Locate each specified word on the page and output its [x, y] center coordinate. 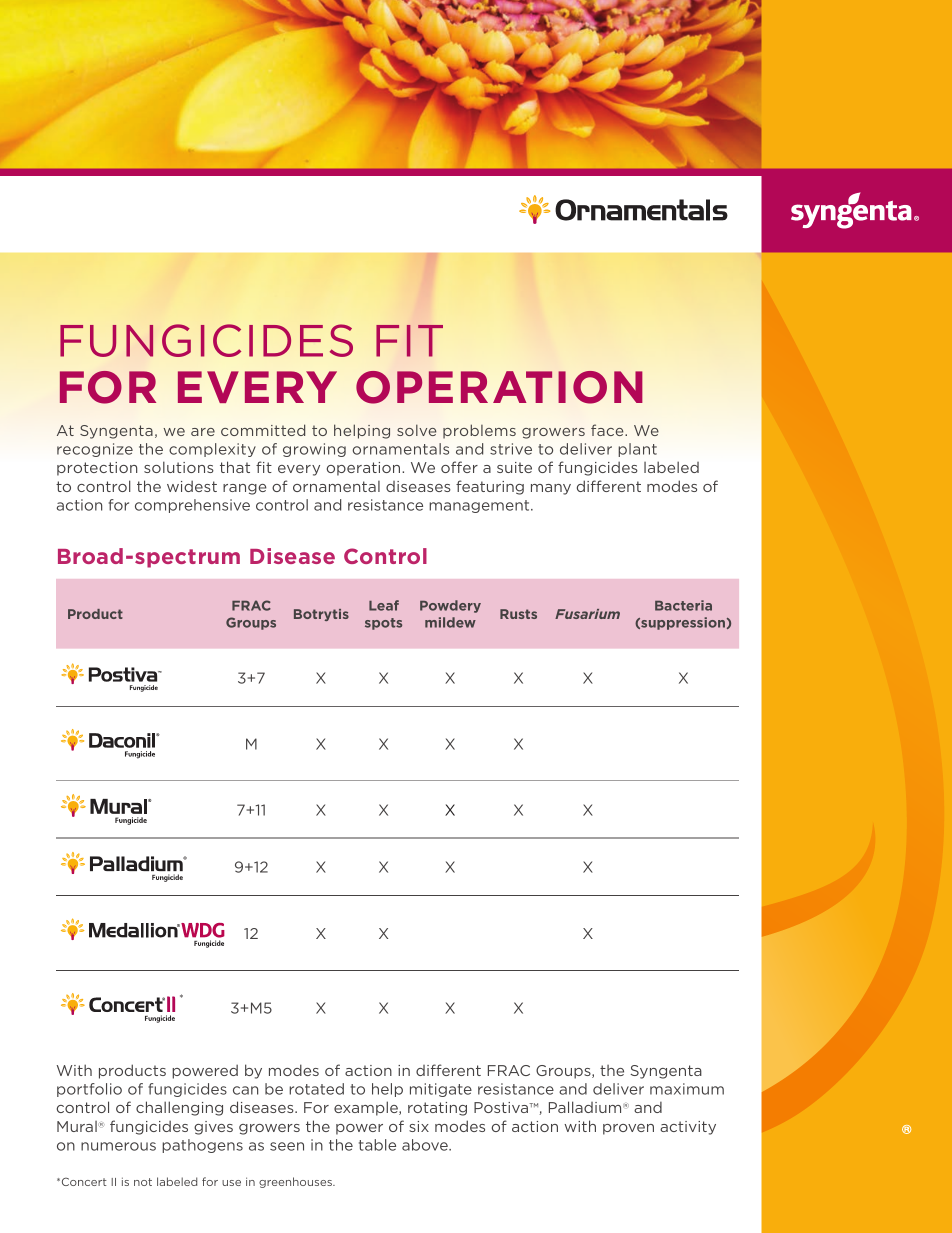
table [377, 1145]
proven [628, 1129]
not [143, 1182]
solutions [179, 467]
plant [637, 450]
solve [417, 430]
